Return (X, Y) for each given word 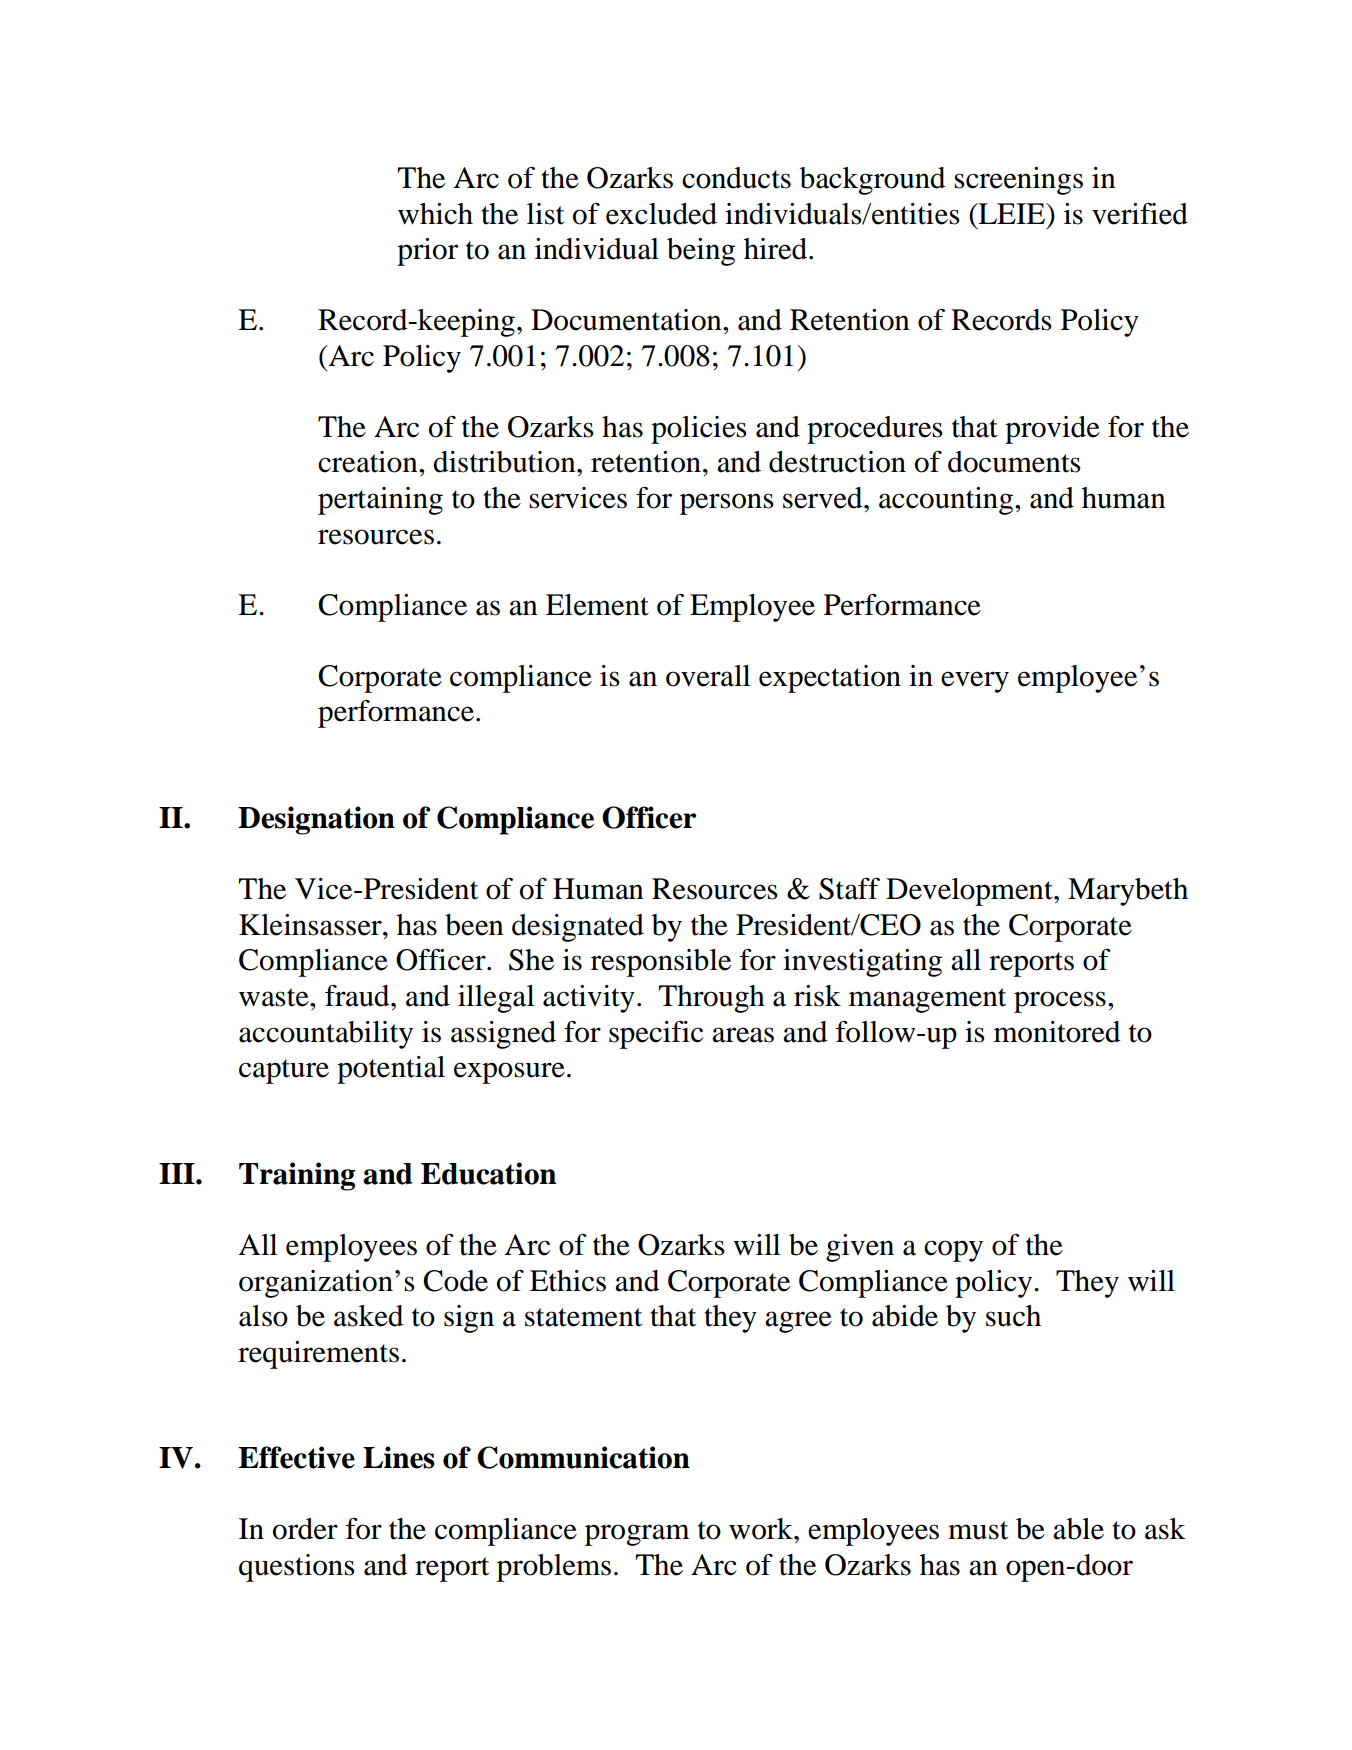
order (305, 1529)
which (435, 214)
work (762, 1529)
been (474, 925)
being (701, 252)
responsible (661, 963)
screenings (1018, 181)
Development (970, 892)
